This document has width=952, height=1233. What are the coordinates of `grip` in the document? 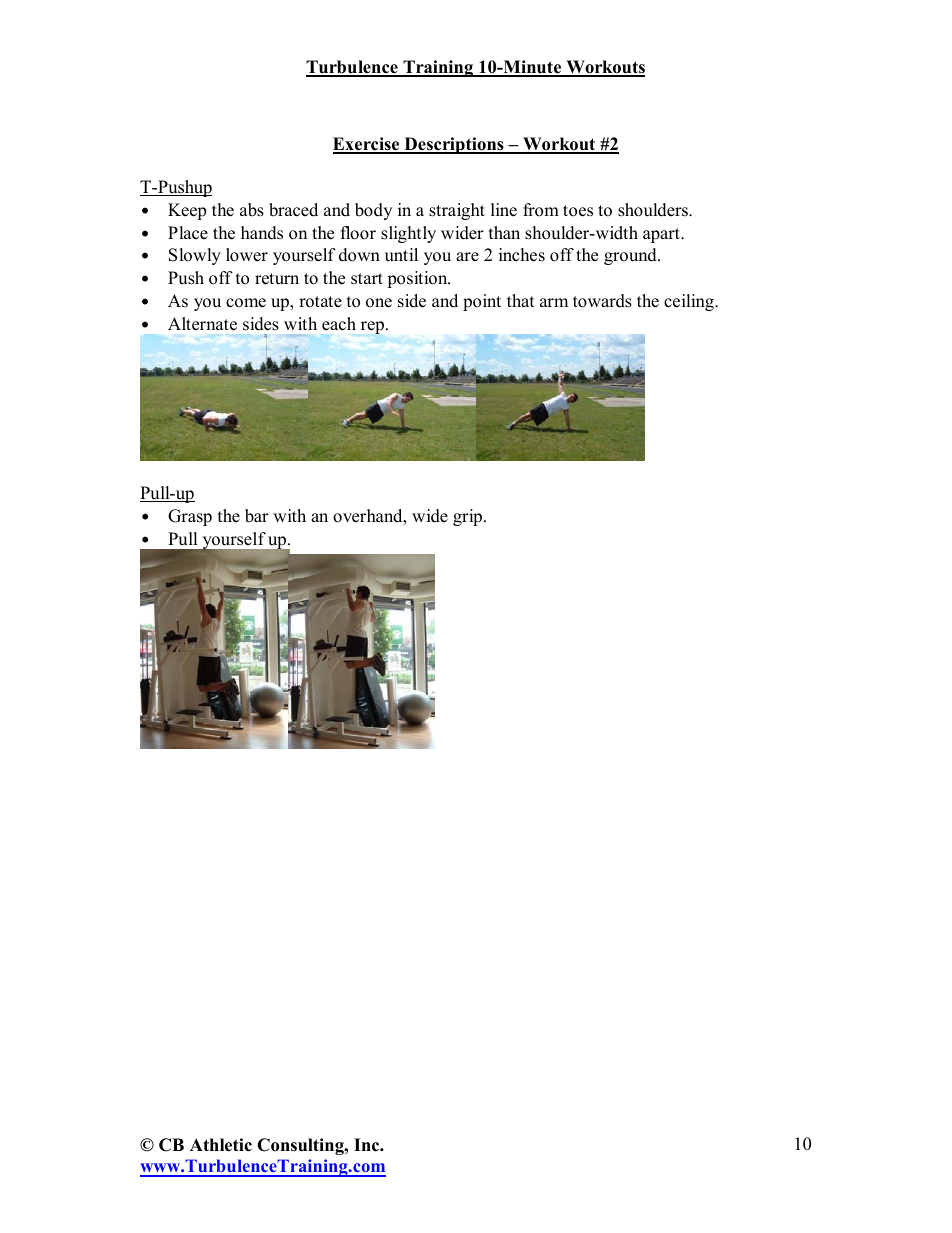 It's located at (469, 517).
